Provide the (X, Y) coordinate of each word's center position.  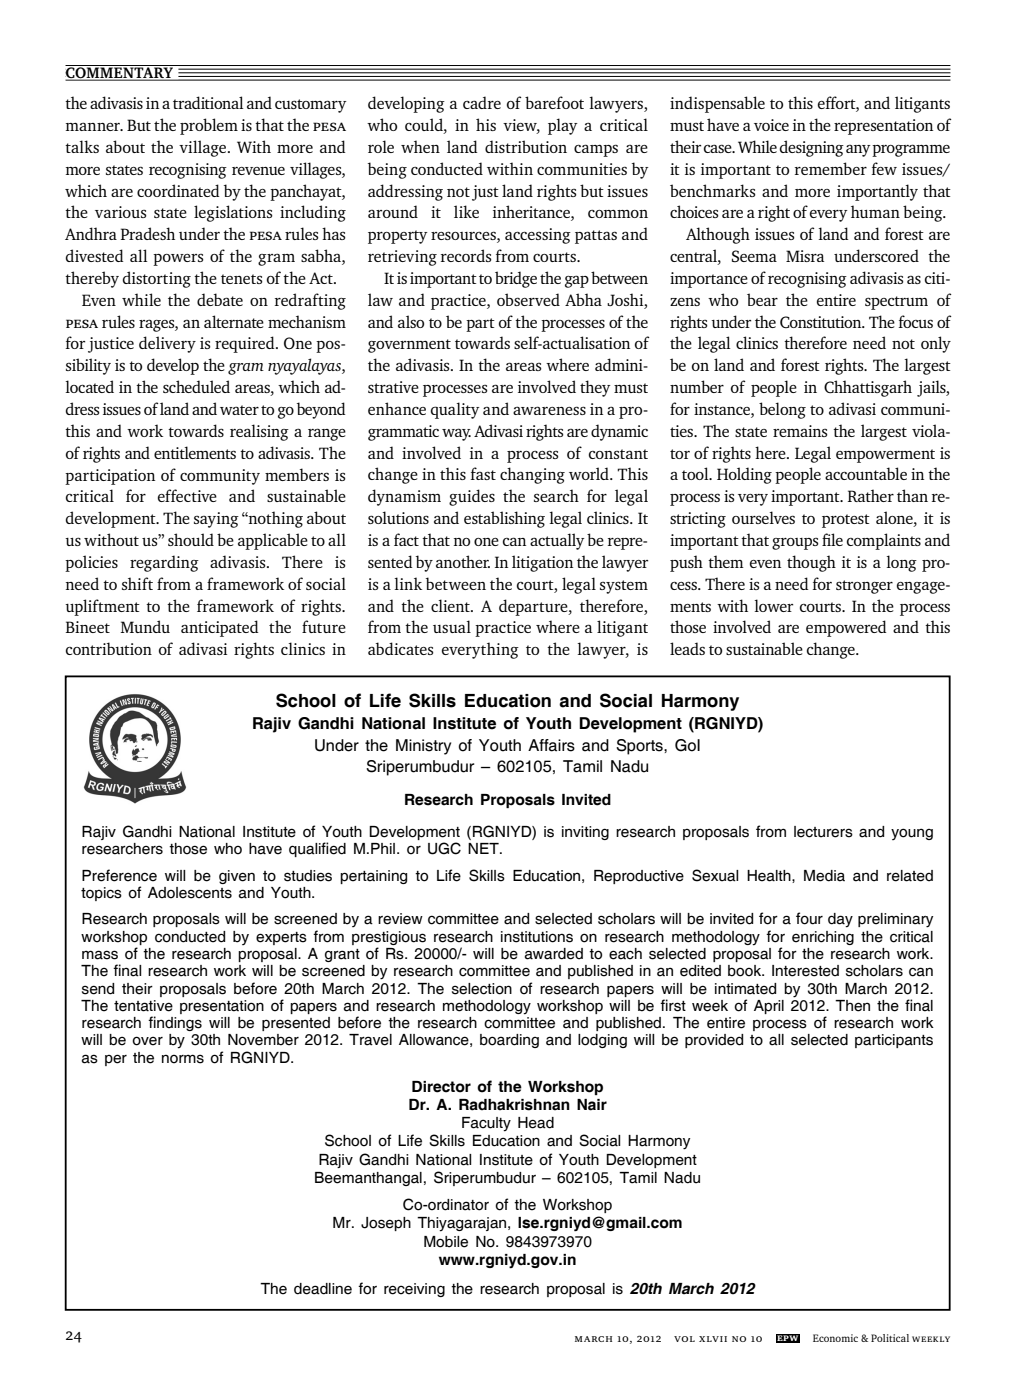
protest (846, 521)
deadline (323, 1289)
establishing (504, 519)
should (191, 539)
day (840, 920)
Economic (835, 1338)
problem (209, 126)
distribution (526, 146)
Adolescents (190, 893)
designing (812, 148)
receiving (414, 1290)
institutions (537, 937)
